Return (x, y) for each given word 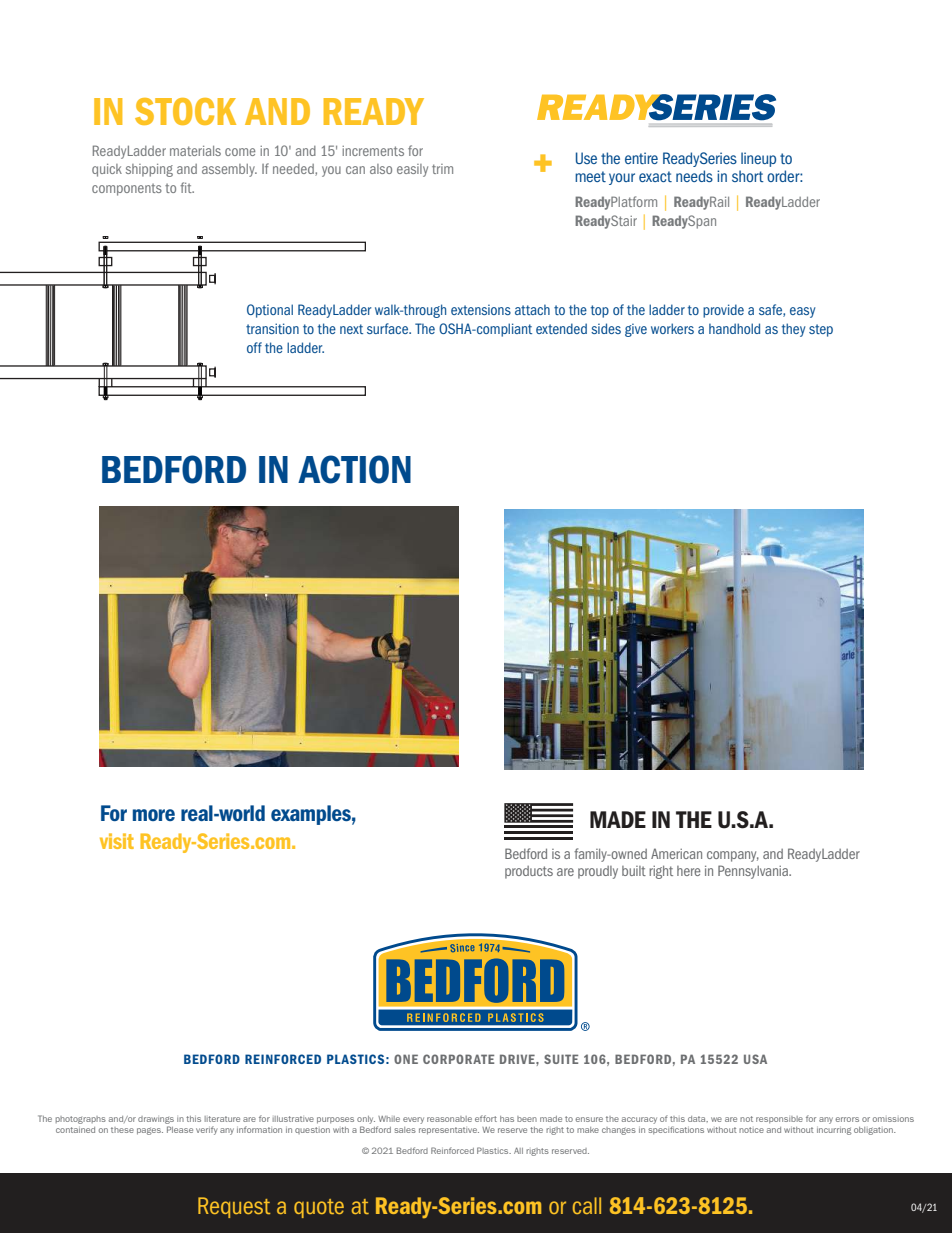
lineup (758, 159)
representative (449, 1131)
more (154, 815)
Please (180, 1129)
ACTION (354, 469)
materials (195, 151)
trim (442, 169)
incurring (834, 1131)
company (733, 856)
